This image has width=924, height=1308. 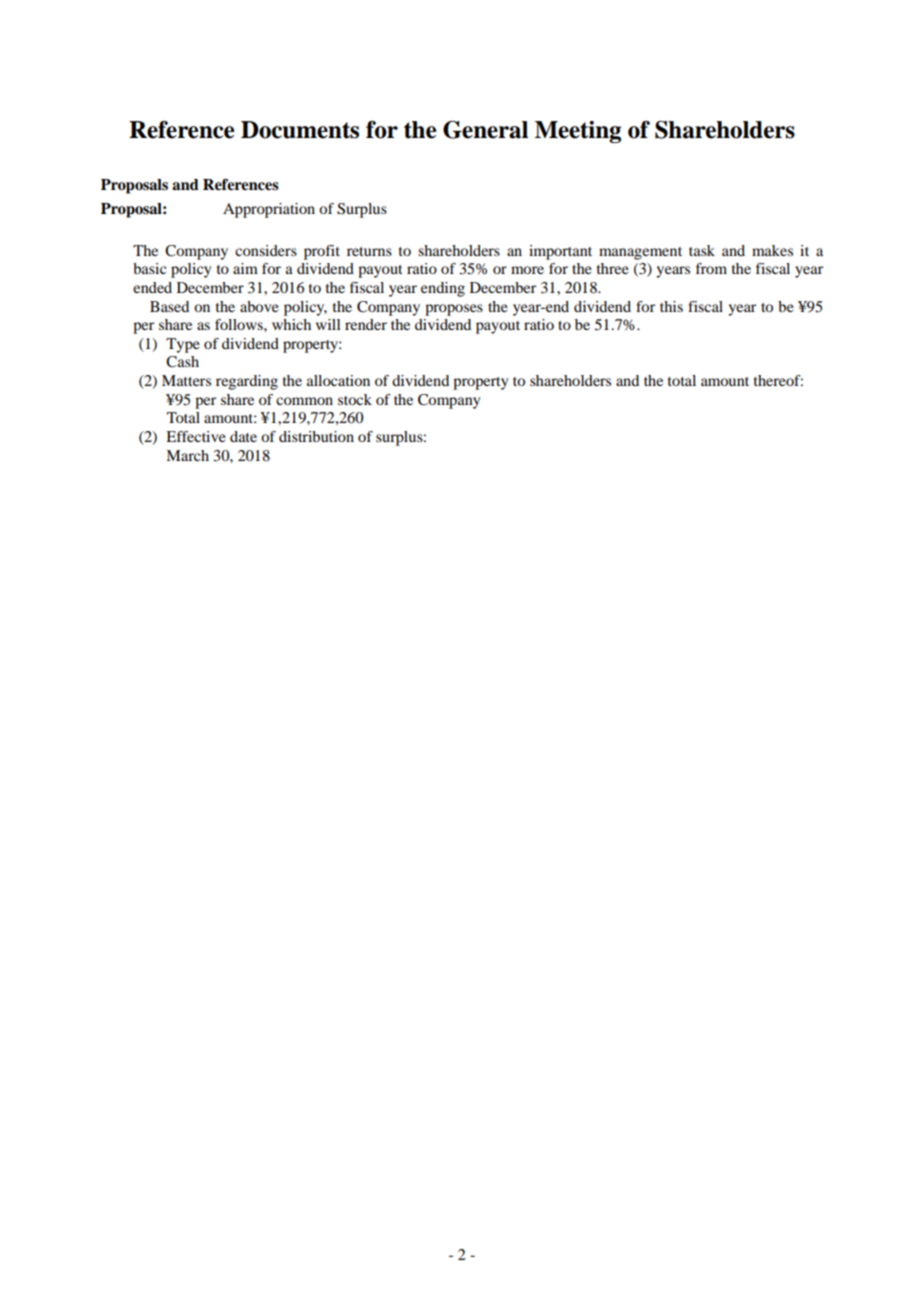 I want to click on allocation, so click(x=338, y=380).
